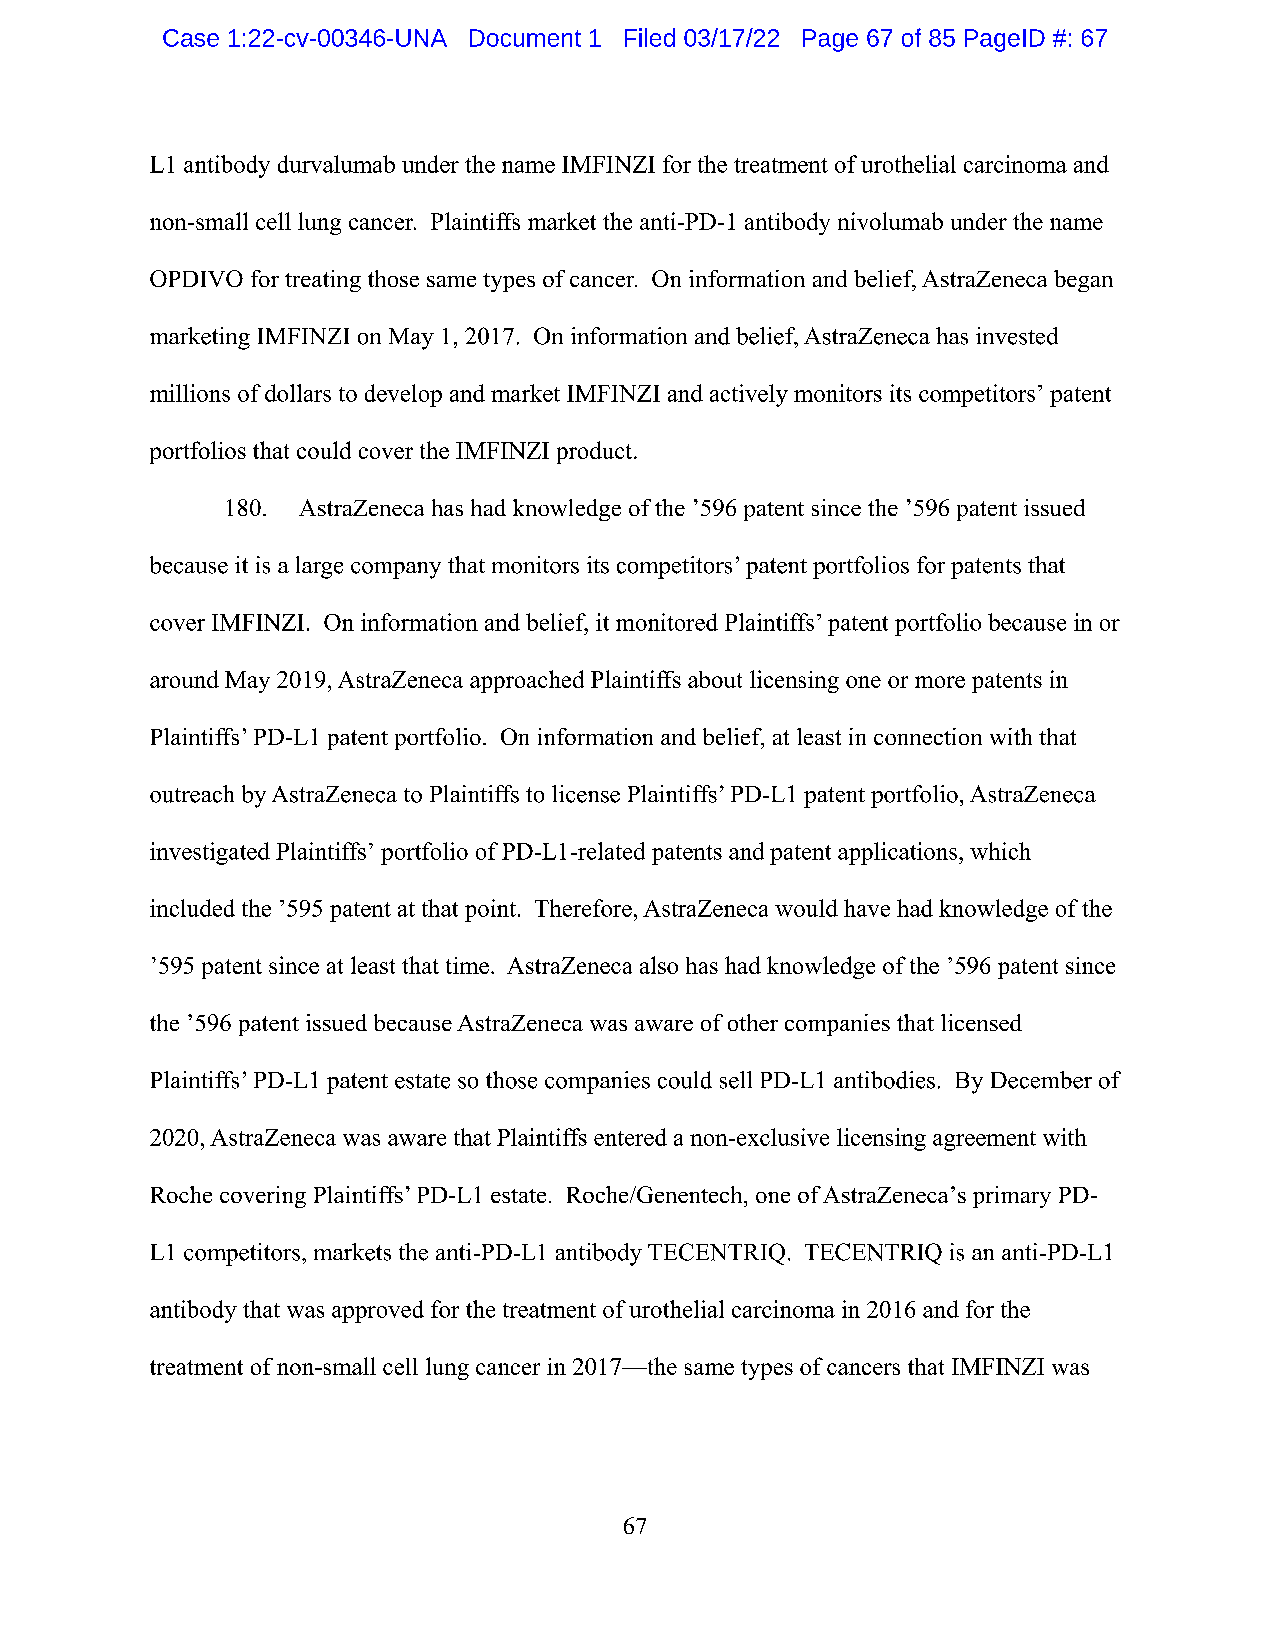  I want to click on monitored, so click(667, 622).
